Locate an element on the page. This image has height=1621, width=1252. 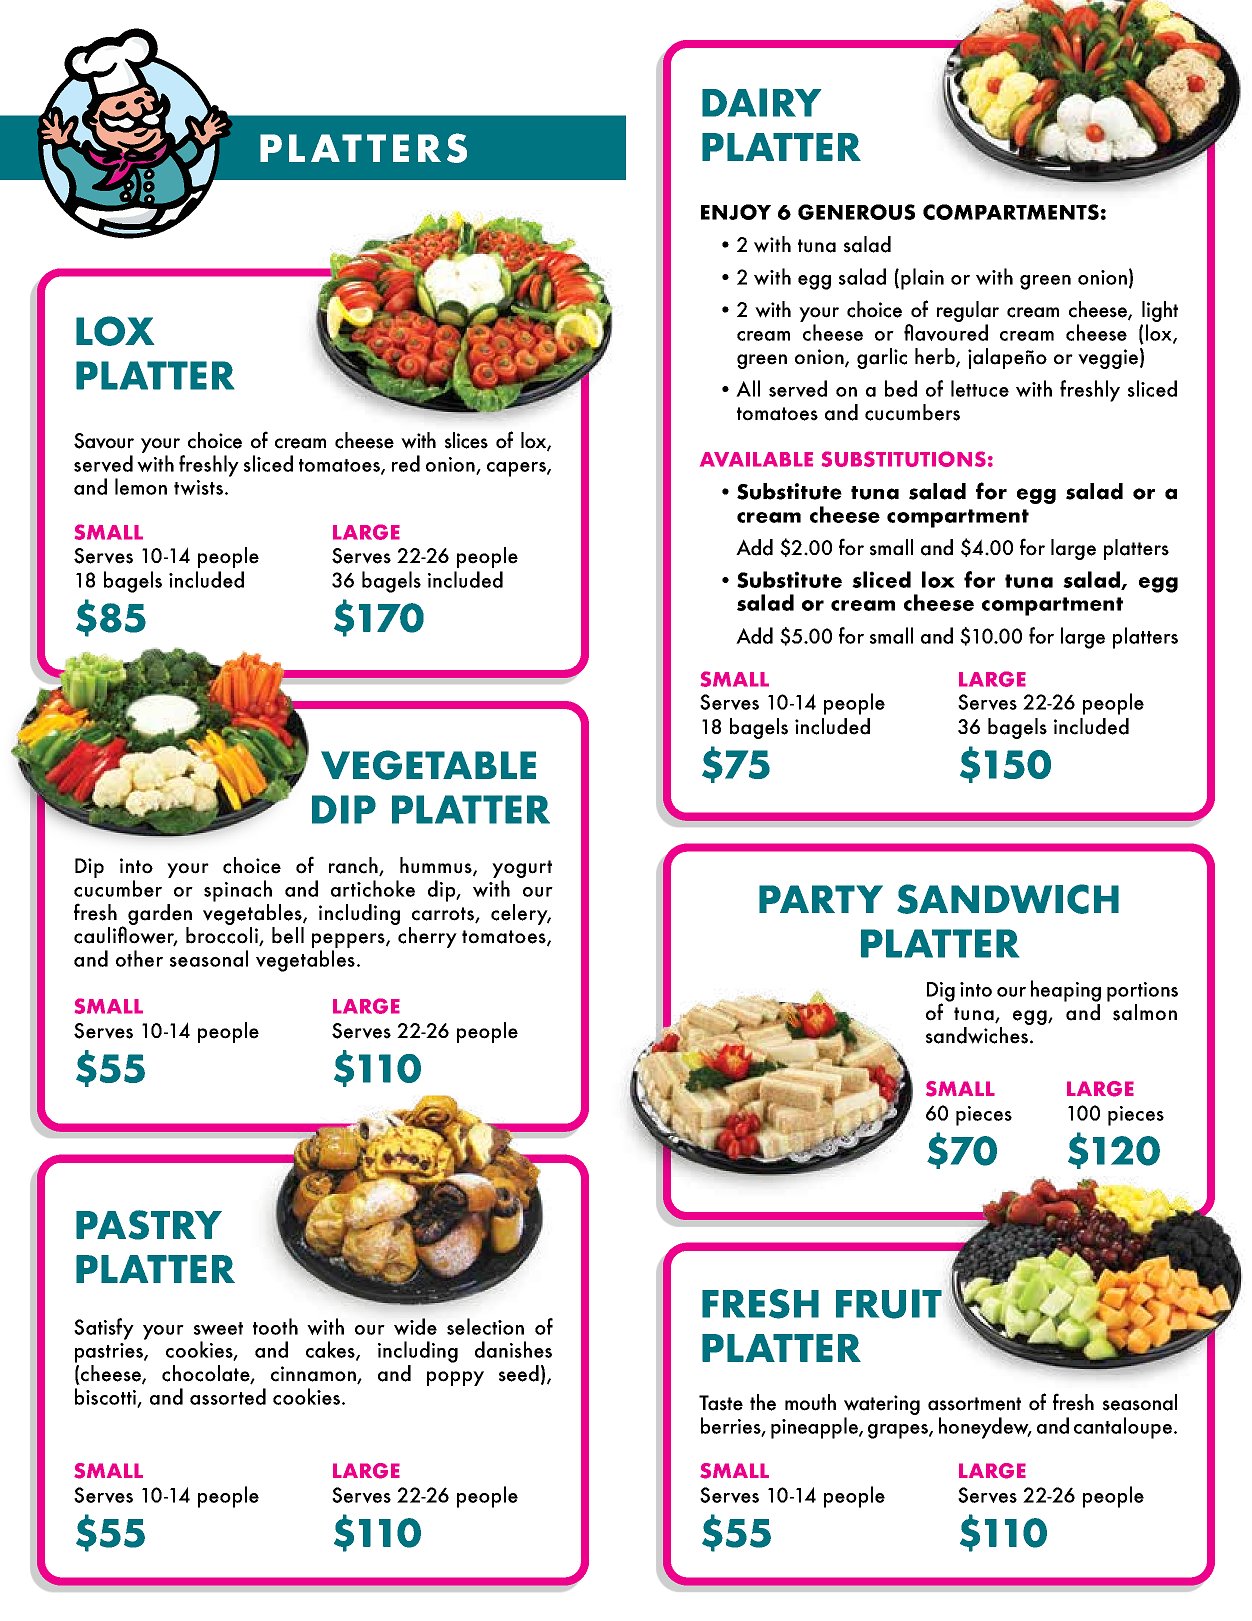
assortment is located at coordinates (974, 1404).
